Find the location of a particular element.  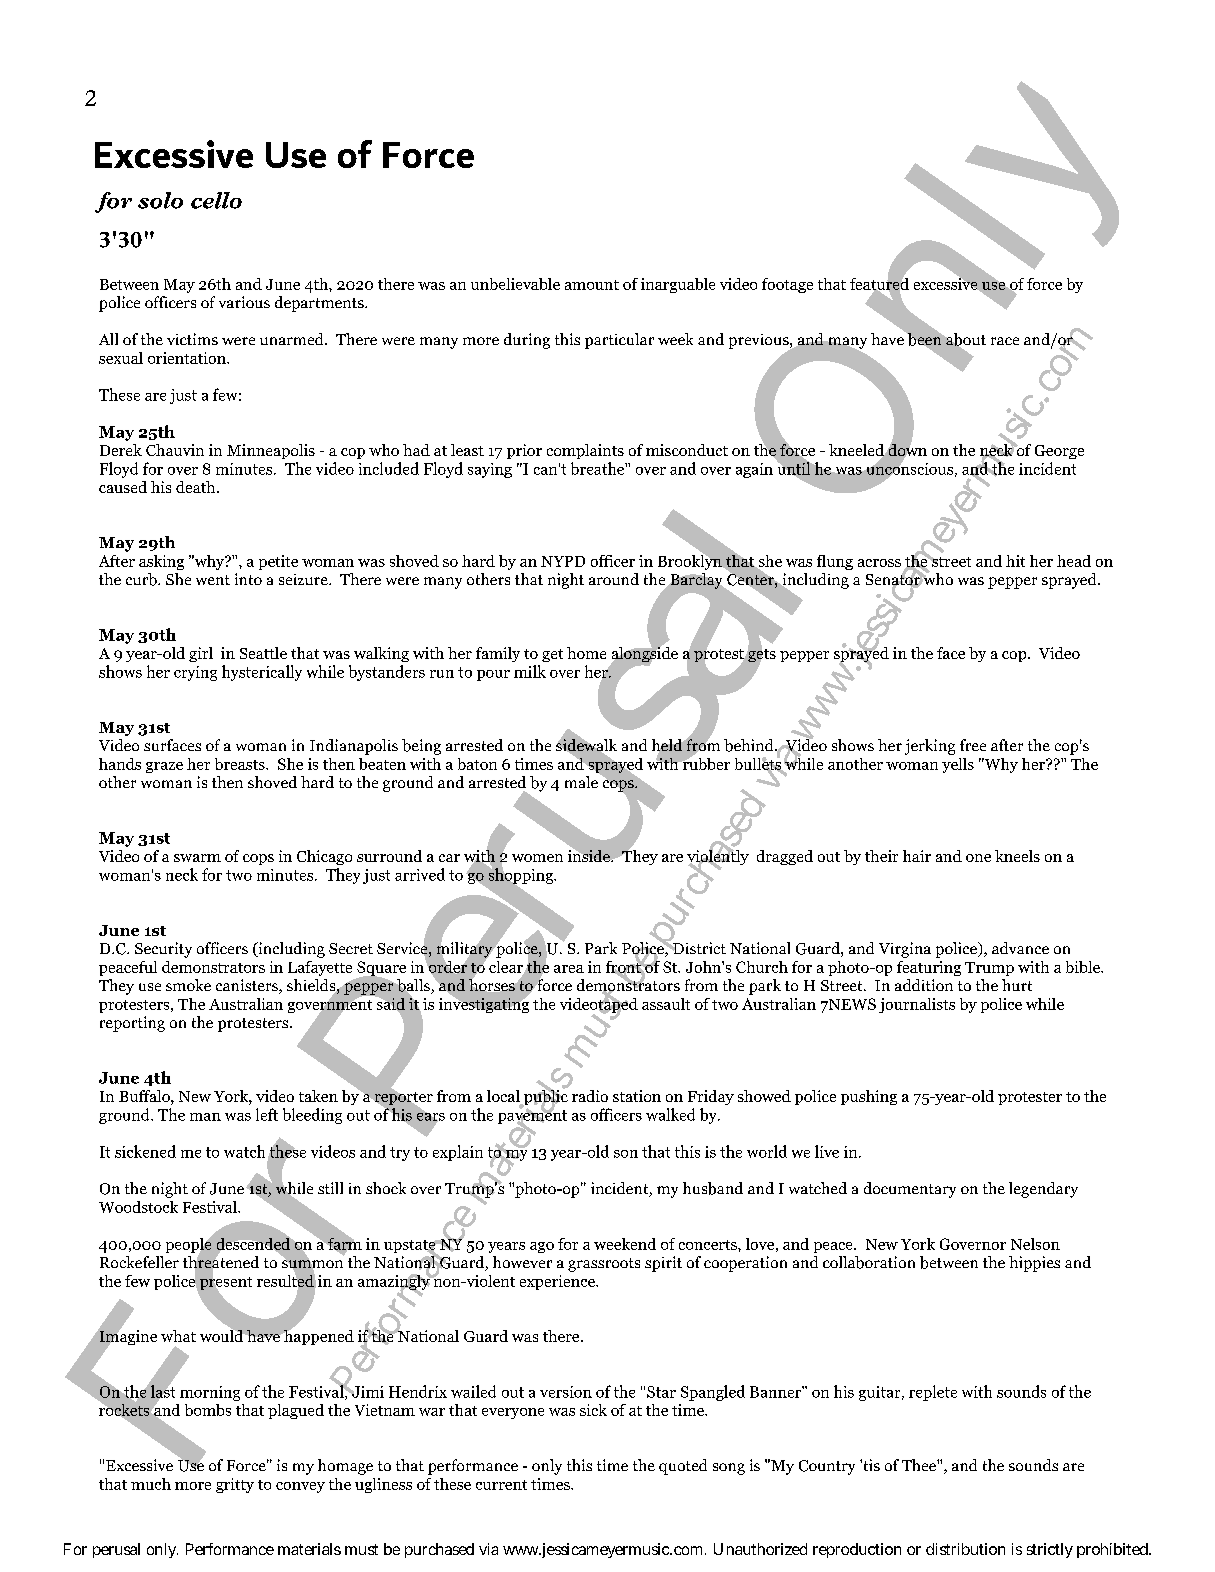

legendary is located at coordinates (1043, 1190).
